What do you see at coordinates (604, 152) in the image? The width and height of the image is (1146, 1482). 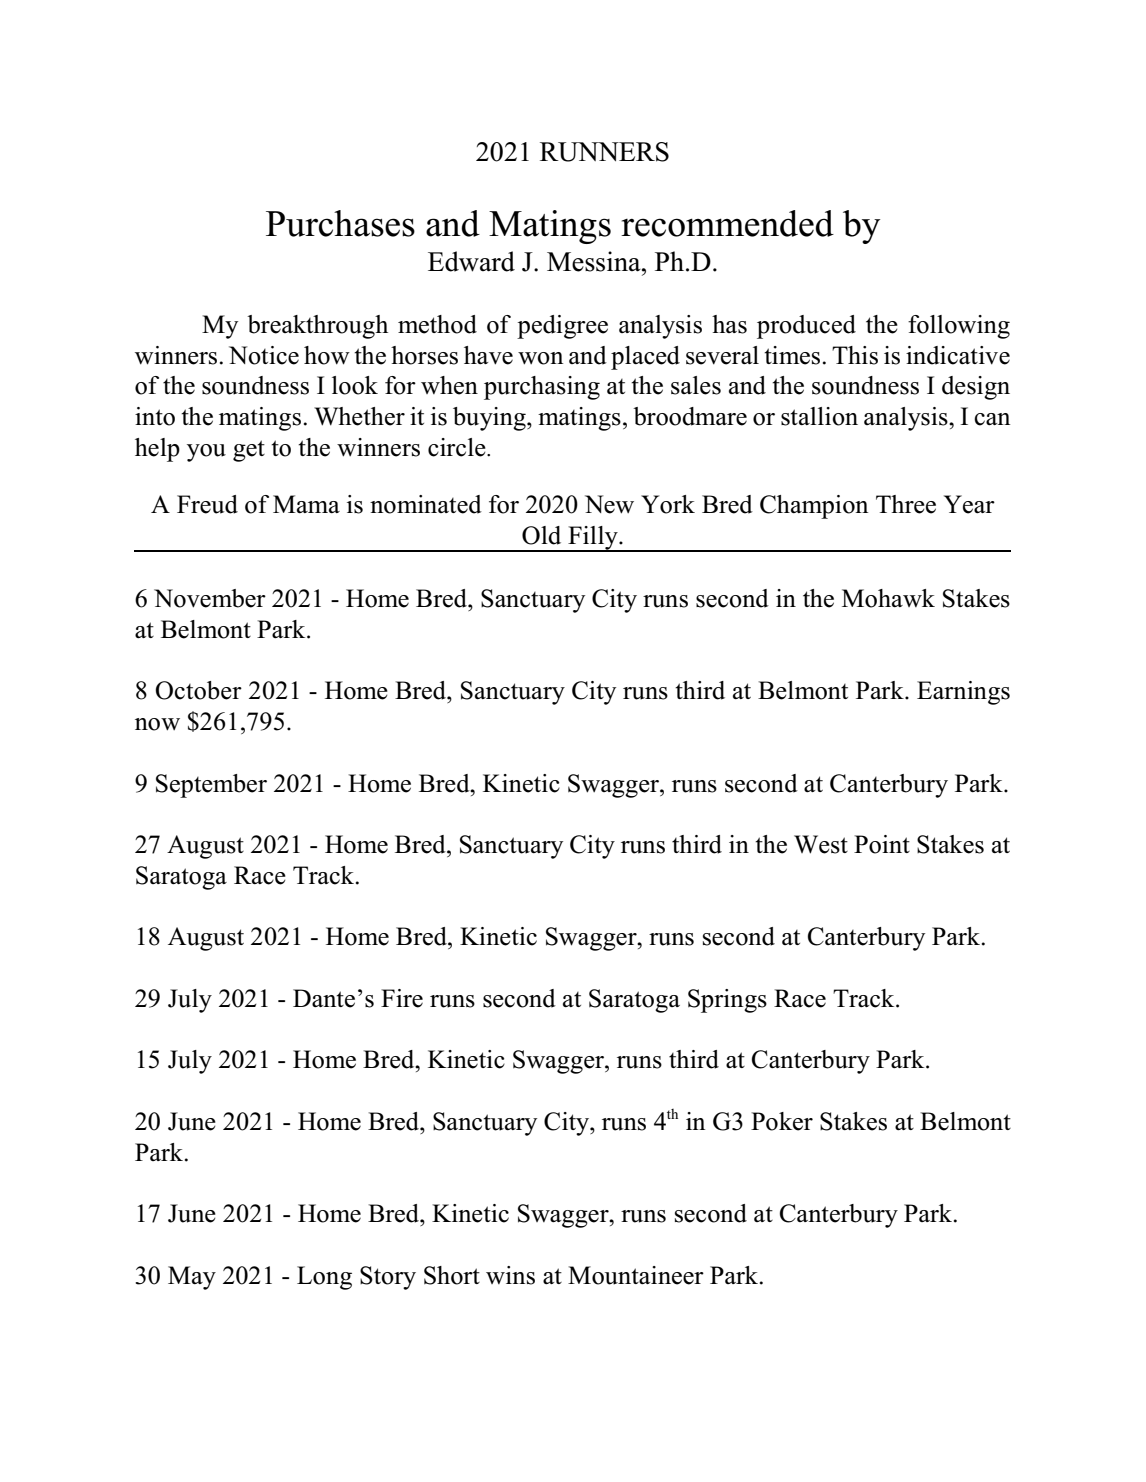 I see `RUNNERS` at bounding box center [604, 152].
